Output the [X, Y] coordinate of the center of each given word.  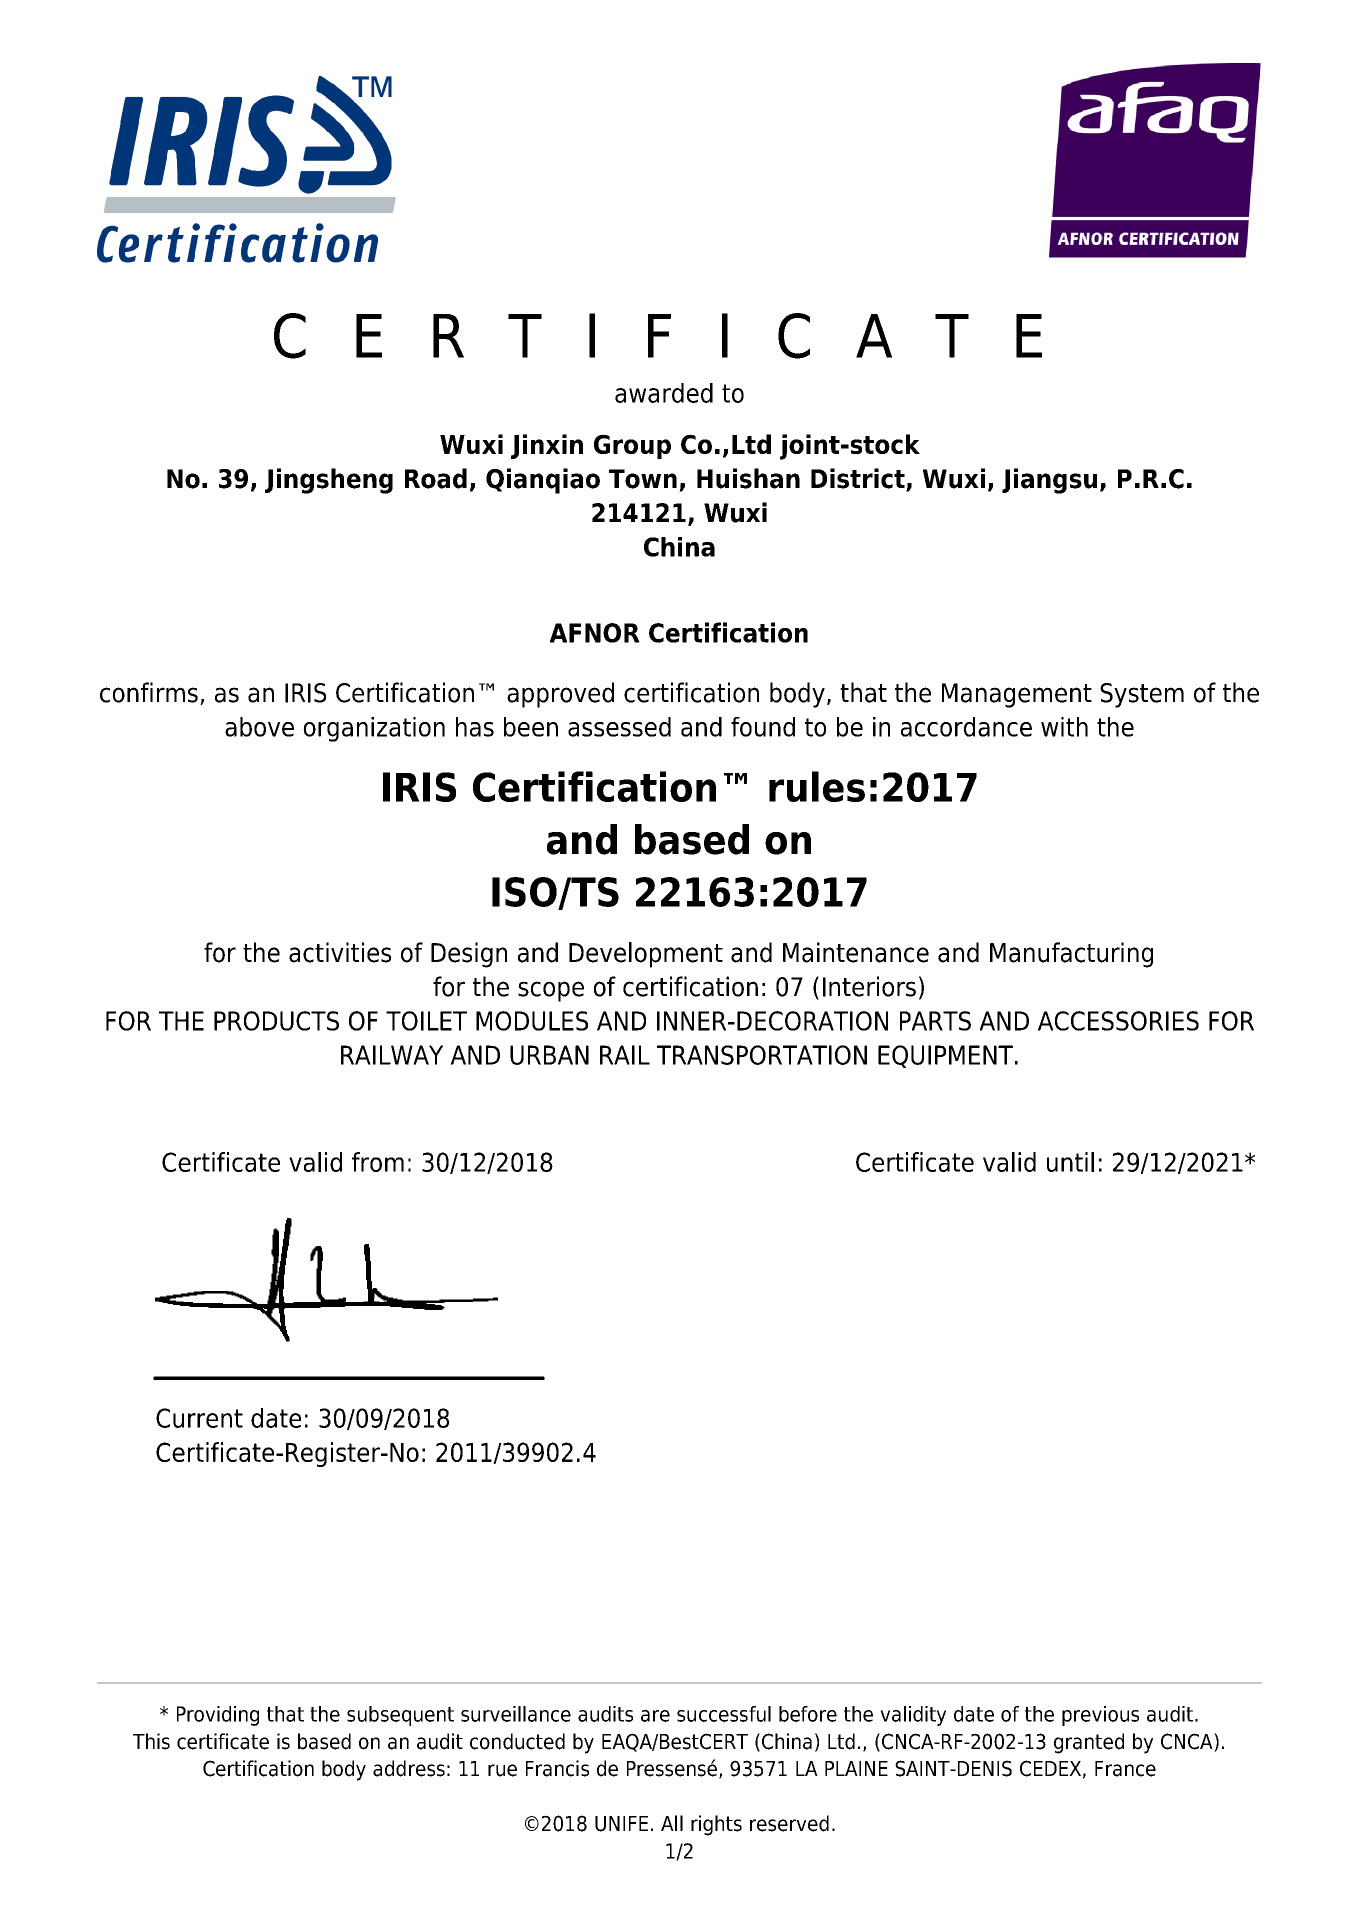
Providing [218, 1716]
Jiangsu [1049, 481]
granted [1089, 1743]
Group [632, 446]
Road [436, 478]
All [672, 1823]
